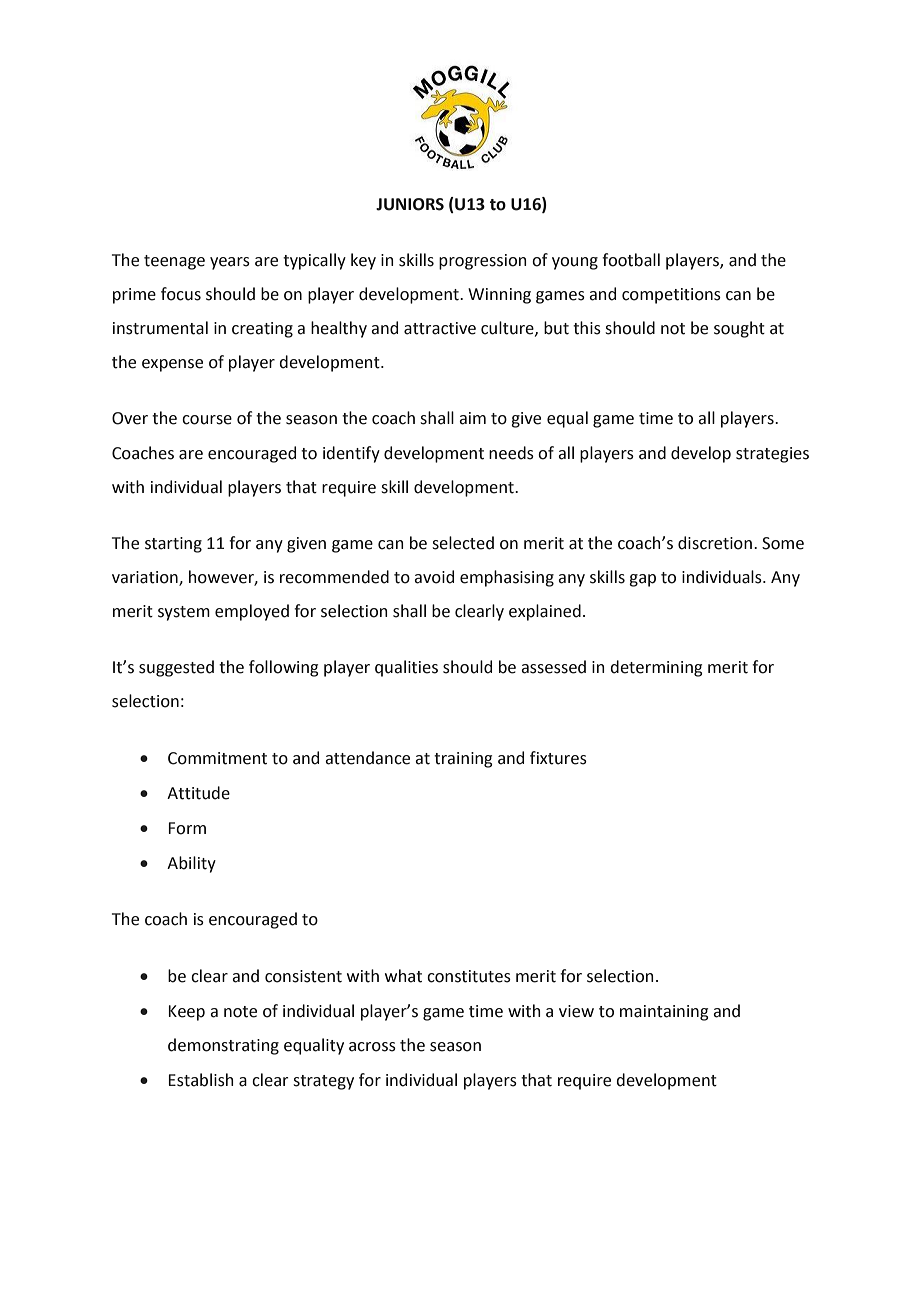 The image size is (924, 1308). What do you see at coordinates (223, 1046) in the document?
I see `demonstrating` at bounding box center [223, 1046].
